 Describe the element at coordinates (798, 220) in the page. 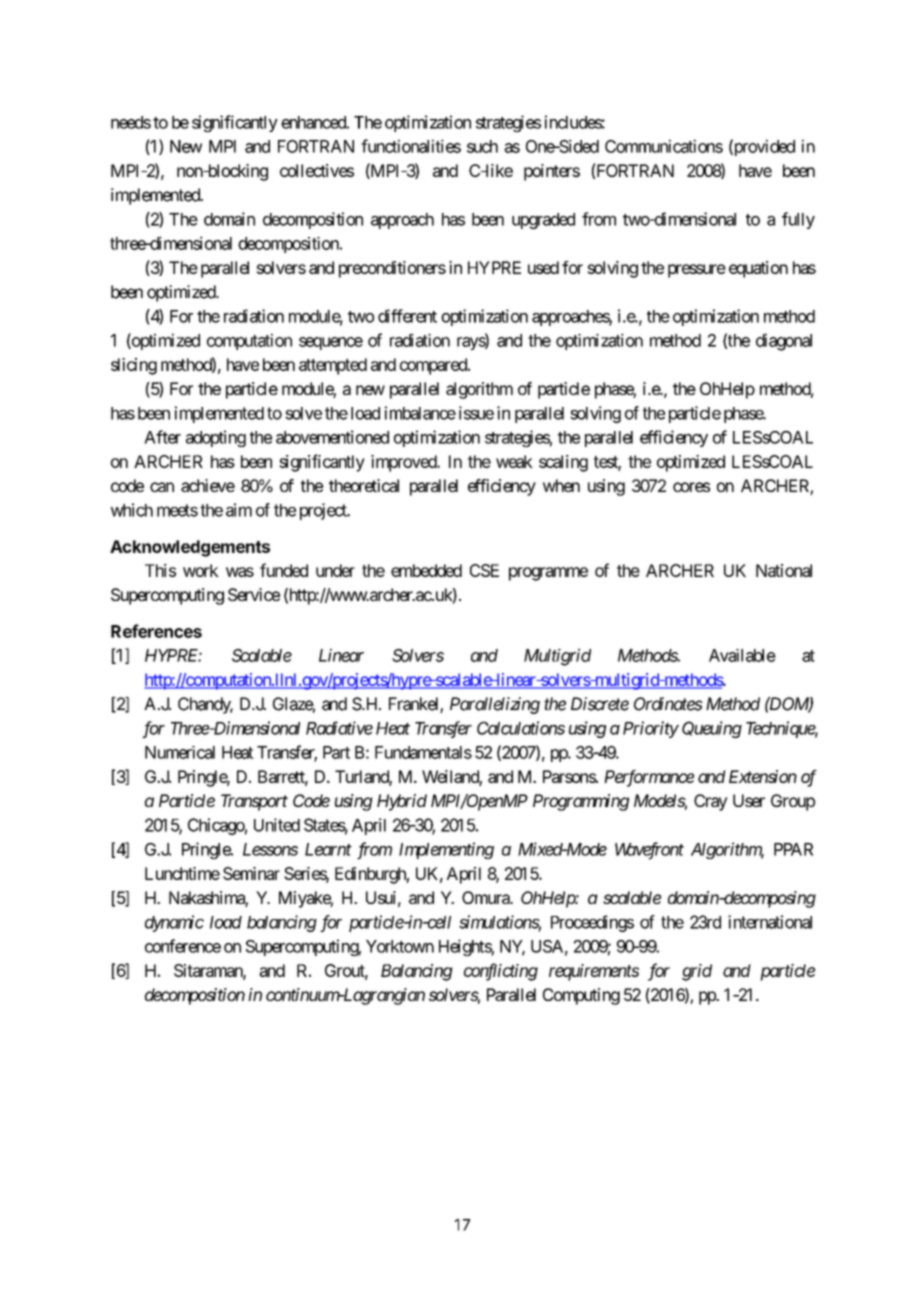

I see `fully` at that location.
